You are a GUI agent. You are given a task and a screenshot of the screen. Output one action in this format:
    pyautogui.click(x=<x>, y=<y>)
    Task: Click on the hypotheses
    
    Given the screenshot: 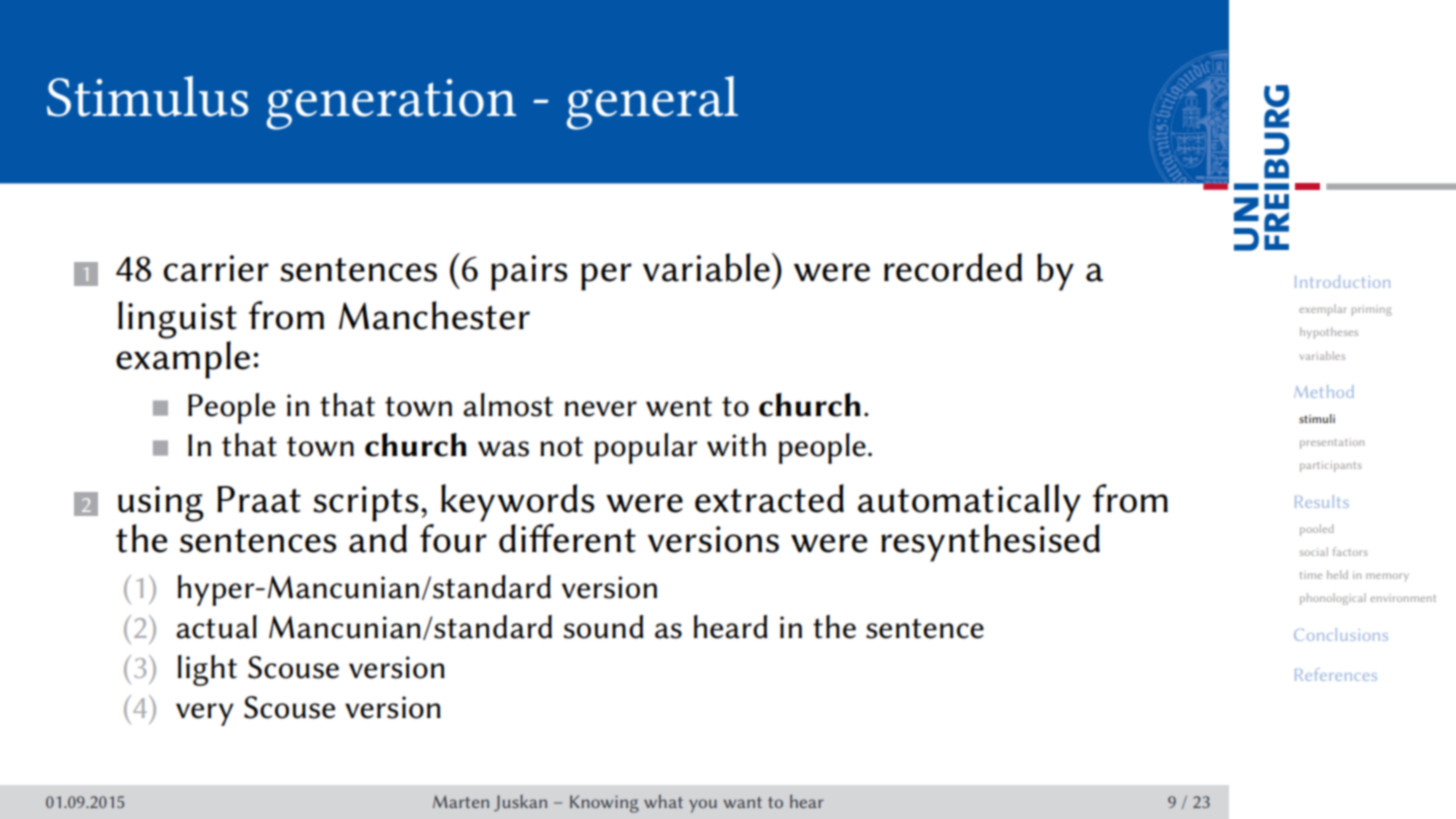 What is the action you would take?
    pyautogui.click(x=1329, y=333)
